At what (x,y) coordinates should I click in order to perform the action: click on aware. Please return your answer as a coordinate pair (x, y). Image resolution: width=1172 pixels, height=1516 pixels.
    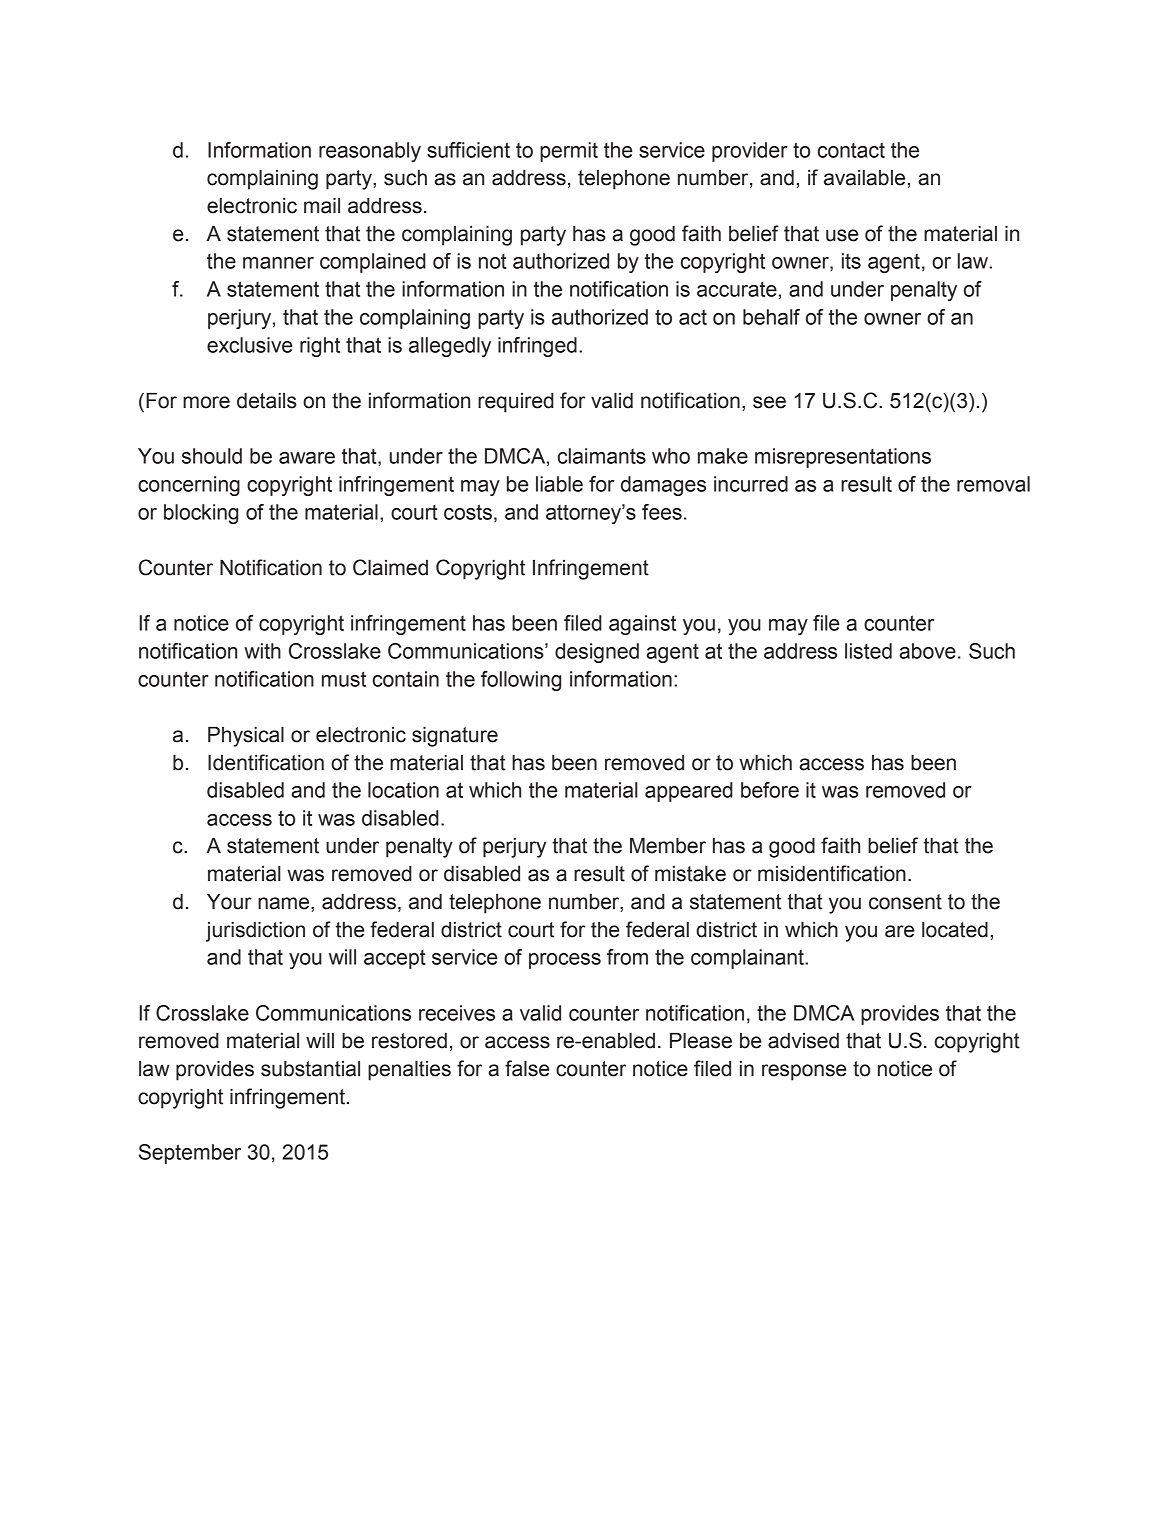
    Looking at the image, I should click on (307, 458).
